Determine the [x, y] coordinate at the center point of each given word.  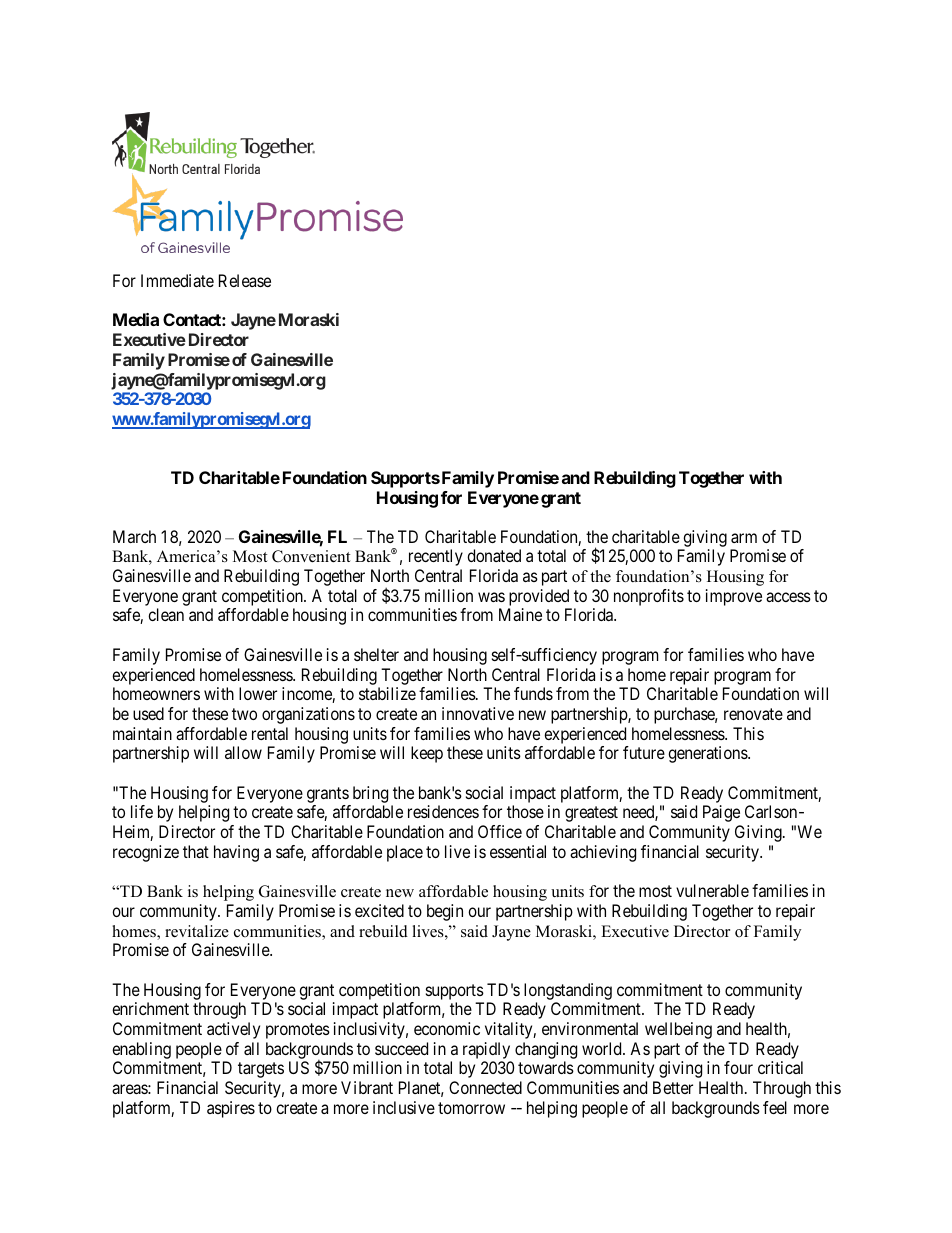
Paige [721, 813]
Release [245, 280]
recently [436, 557]
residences [443, 811]
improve [734, 597]
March [134, 536]
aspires [231, 1109]
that [196, 851]
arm [744, 538]
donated [494, 555]
